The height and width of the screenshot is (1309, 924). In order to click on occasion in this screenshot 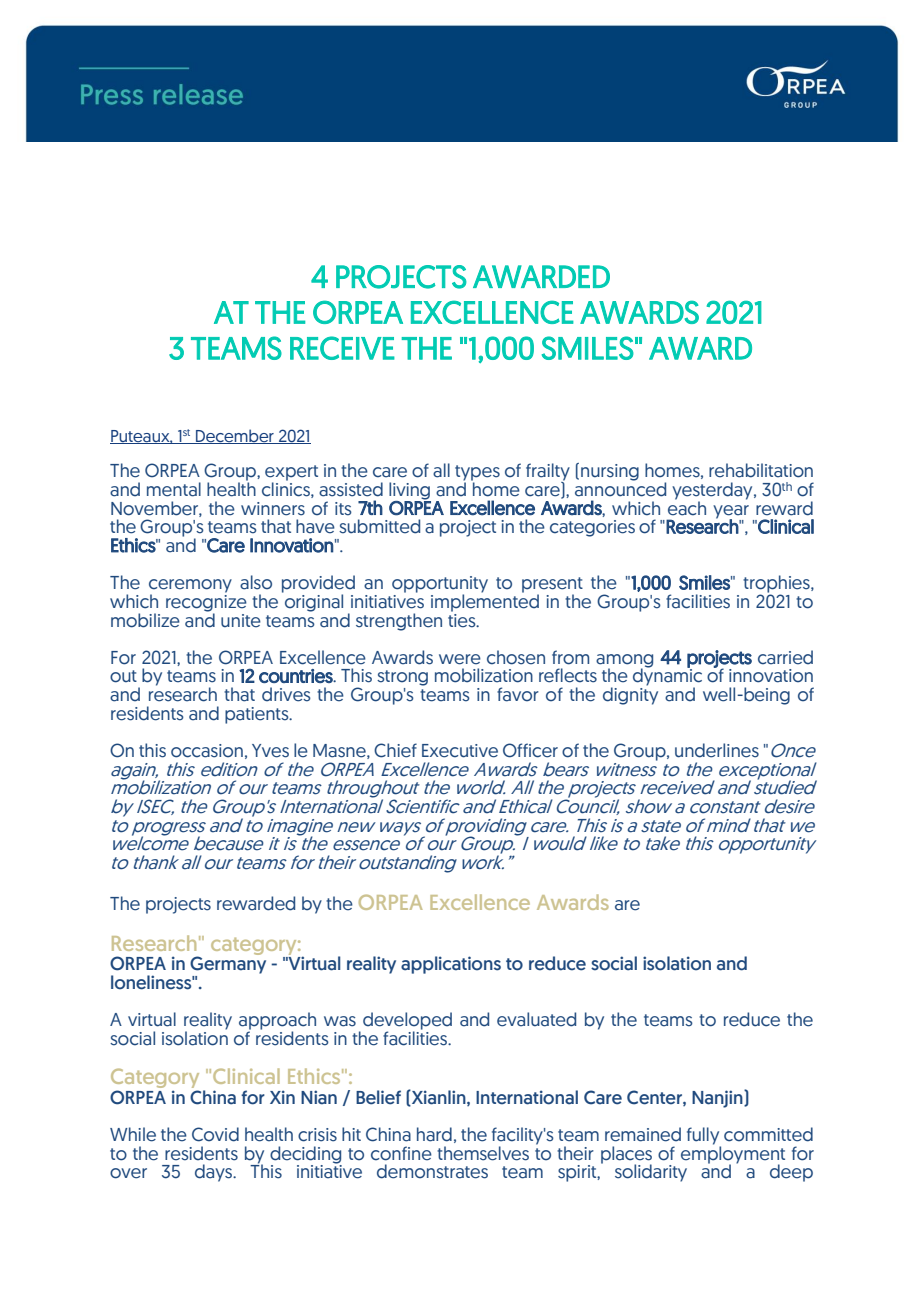, I will do `click(207, 751)`.
